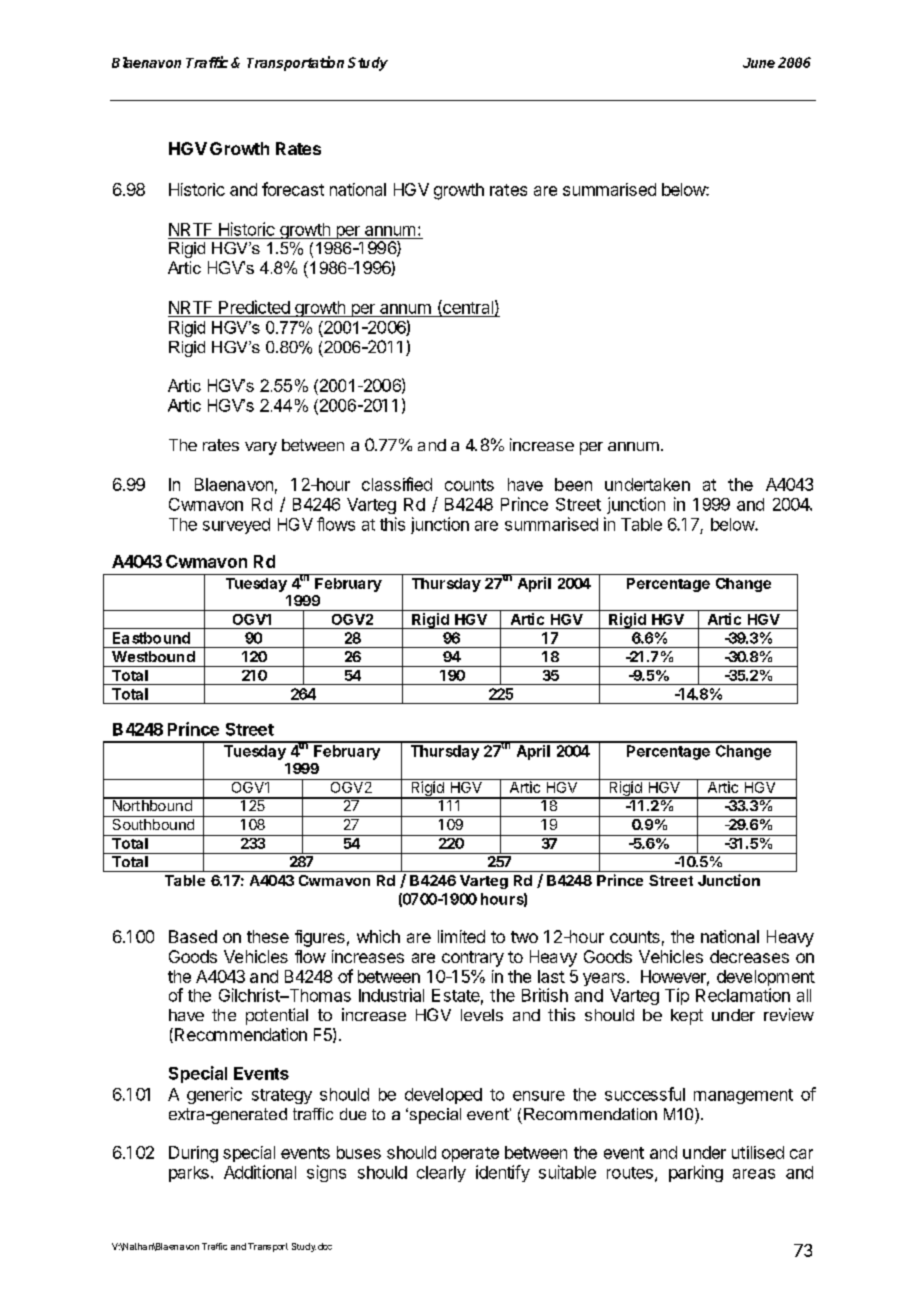 The width and height of the screenshot is (924, 1308). Describe the element at coordinates (193, 1154) in the screenshot. I see `During` at that location.
